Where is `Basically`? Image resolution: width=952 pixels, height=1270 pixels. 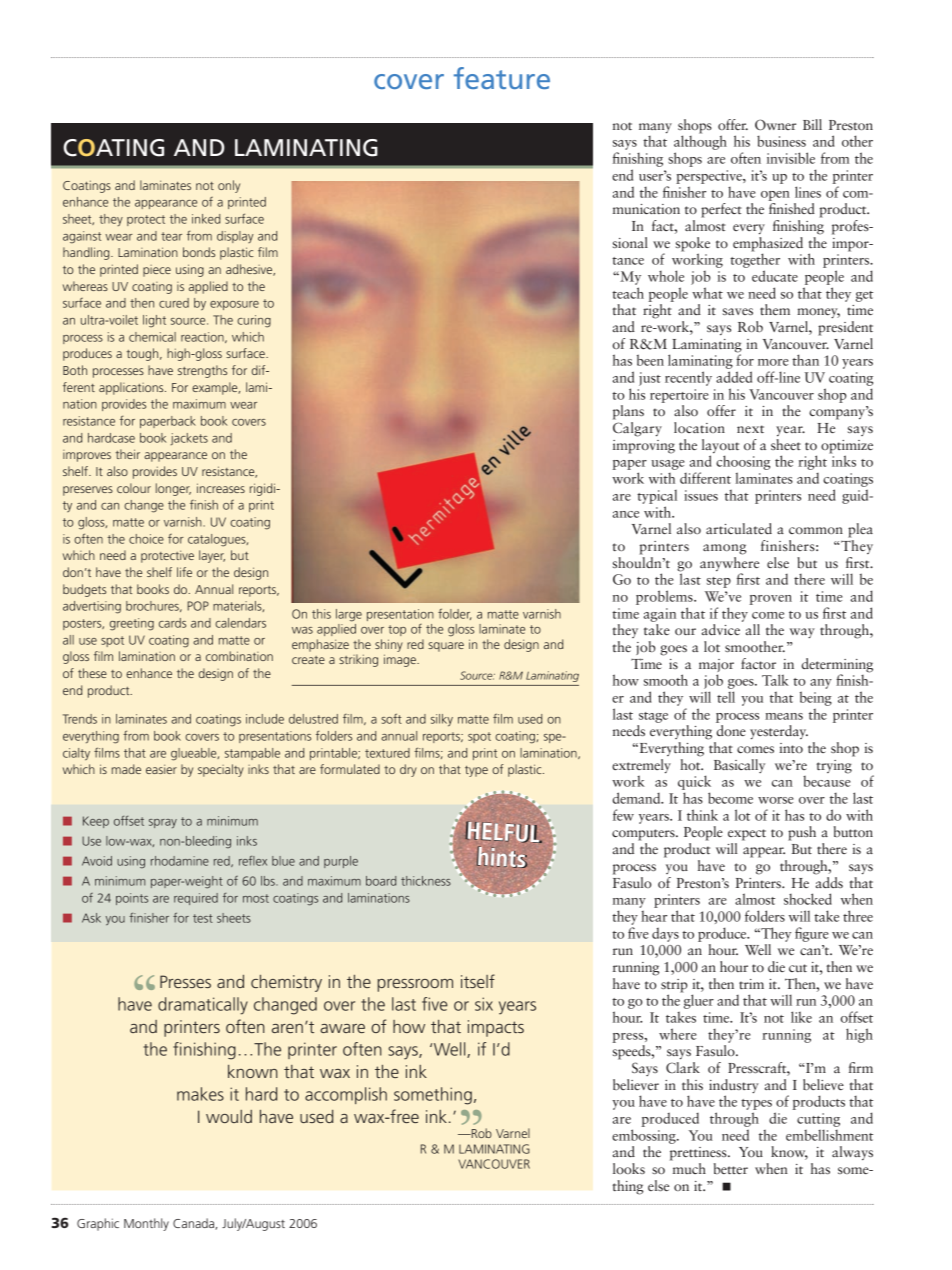
Basically is located at coordinates (739, 766).
